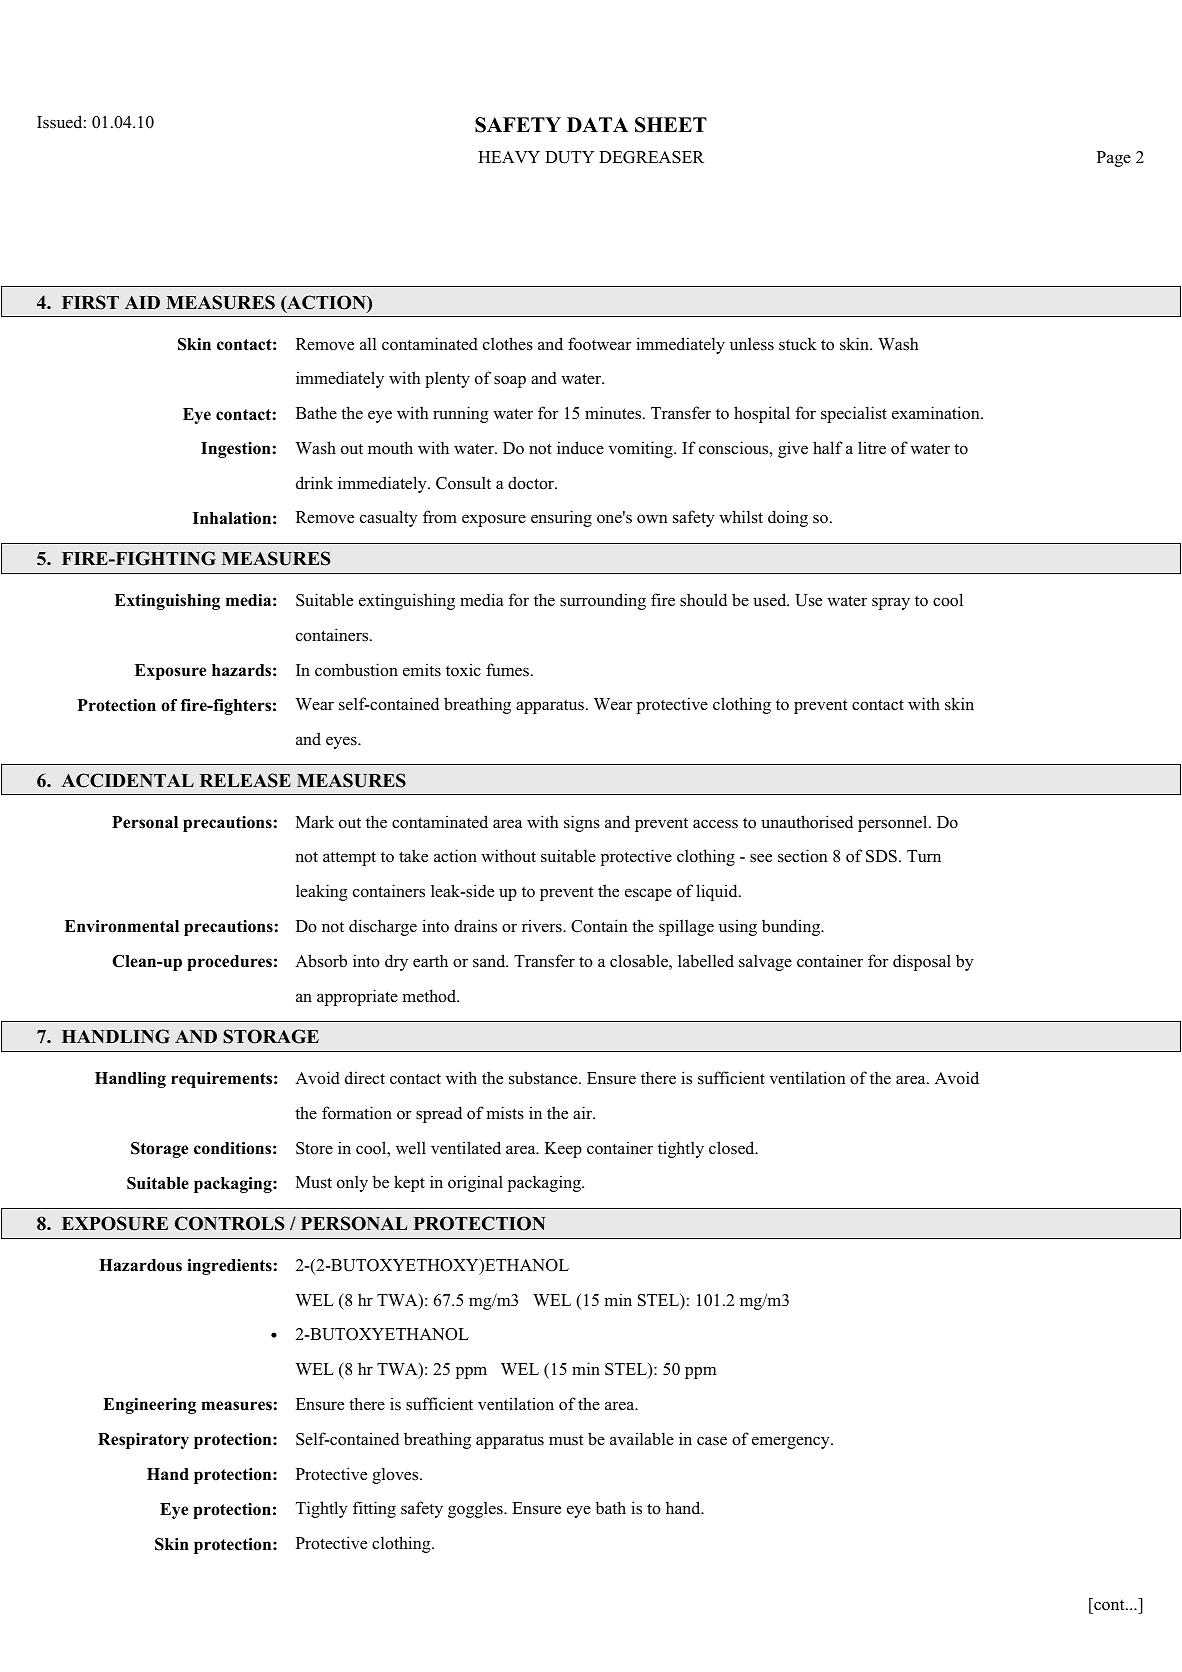 The image size is (1182, 1672). What do you see at coordinates (142, 302) in the screenshot?
I see `AID` at bounding box center [142, 302].
